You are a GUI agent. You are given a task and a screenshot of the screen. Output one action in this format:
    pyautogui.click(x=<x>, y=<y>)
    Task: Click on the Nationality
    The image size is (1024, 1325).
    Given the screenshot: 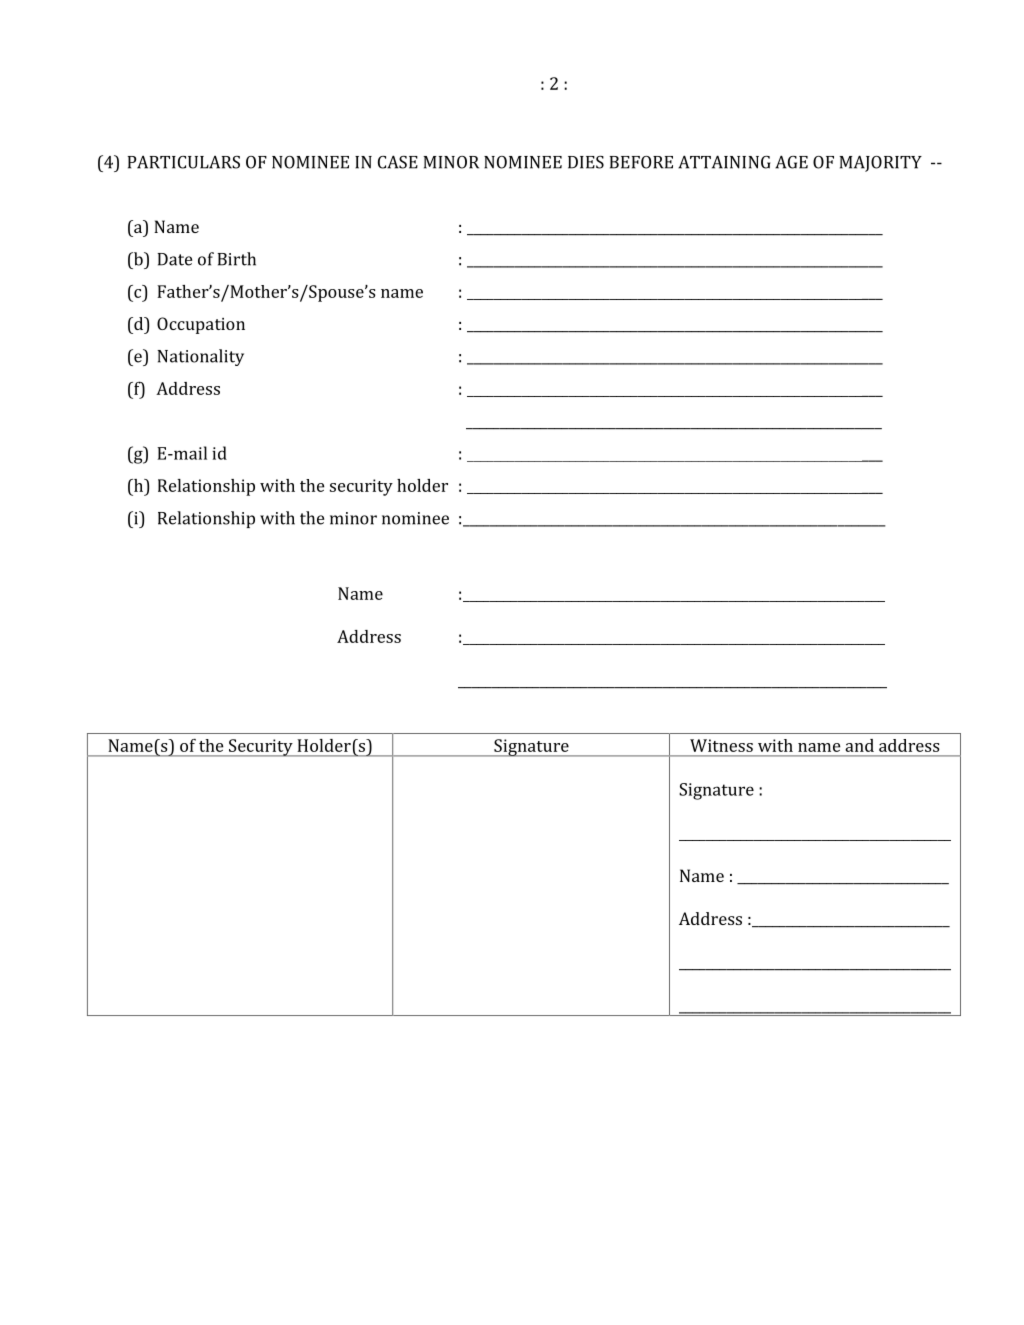 What is the action you would take?
    pyautogui.click(x=200, y=357)
